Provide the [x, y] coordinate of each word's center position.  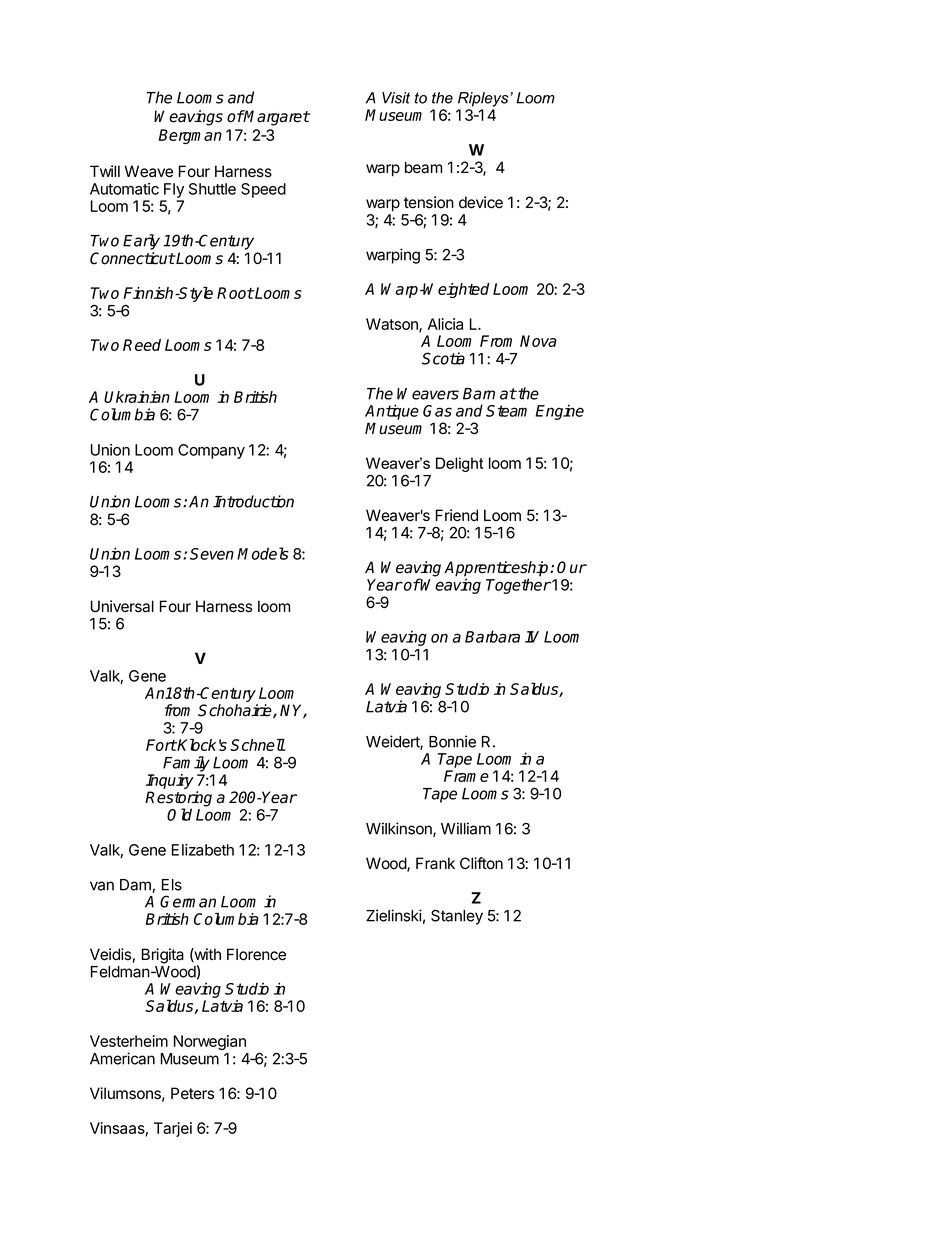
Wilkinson [400, 829]
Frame [466, 776]
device [481, 202]
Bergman [190, 136]
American [122, 1058]
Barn [479, 394]
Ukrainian [137, 397]
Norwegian [210, 1042]
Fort [161, 745]
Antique [392, 412]
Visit [396, 98]
